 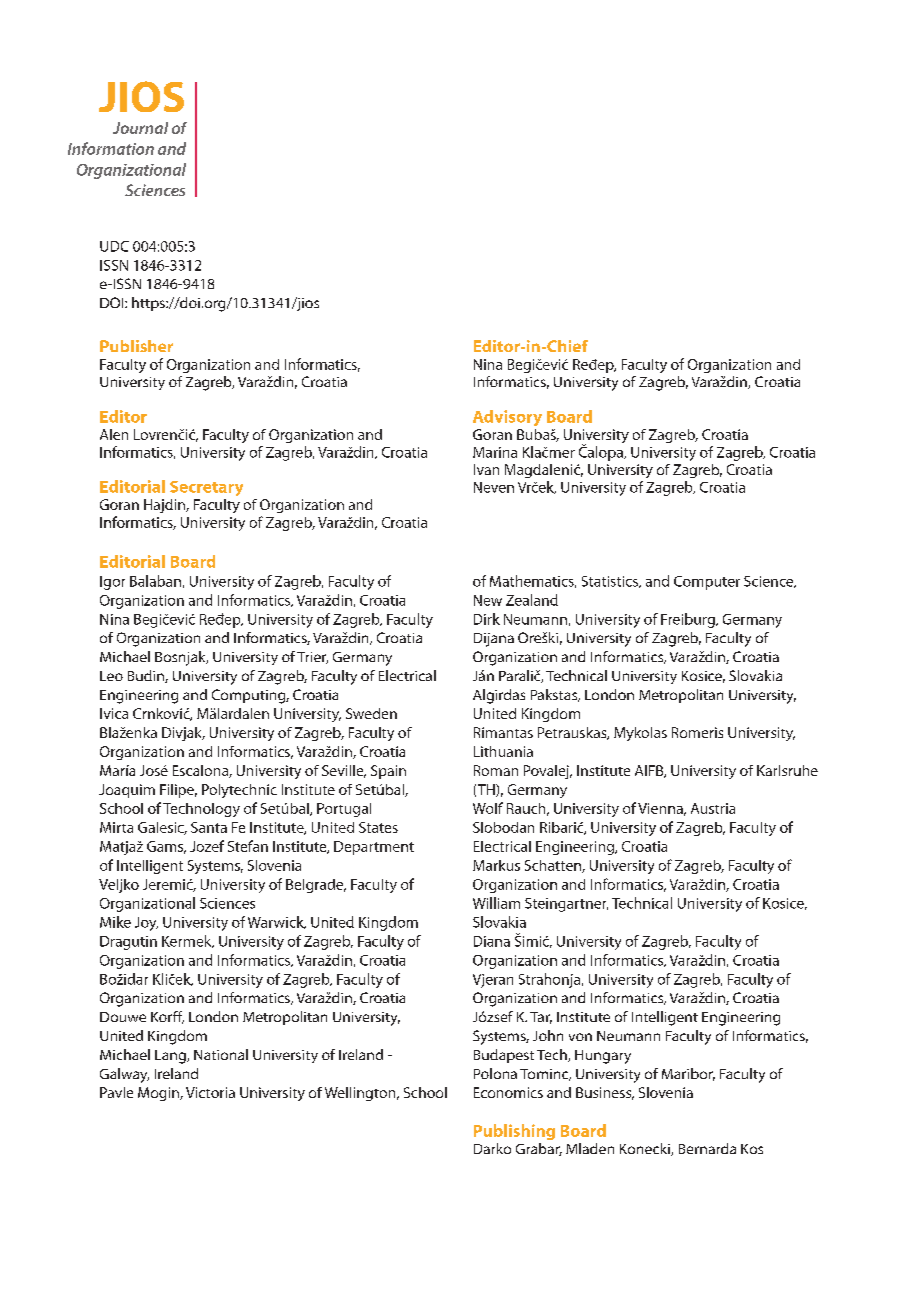 I want to click on Darko, so click(x=492, y=1148).
